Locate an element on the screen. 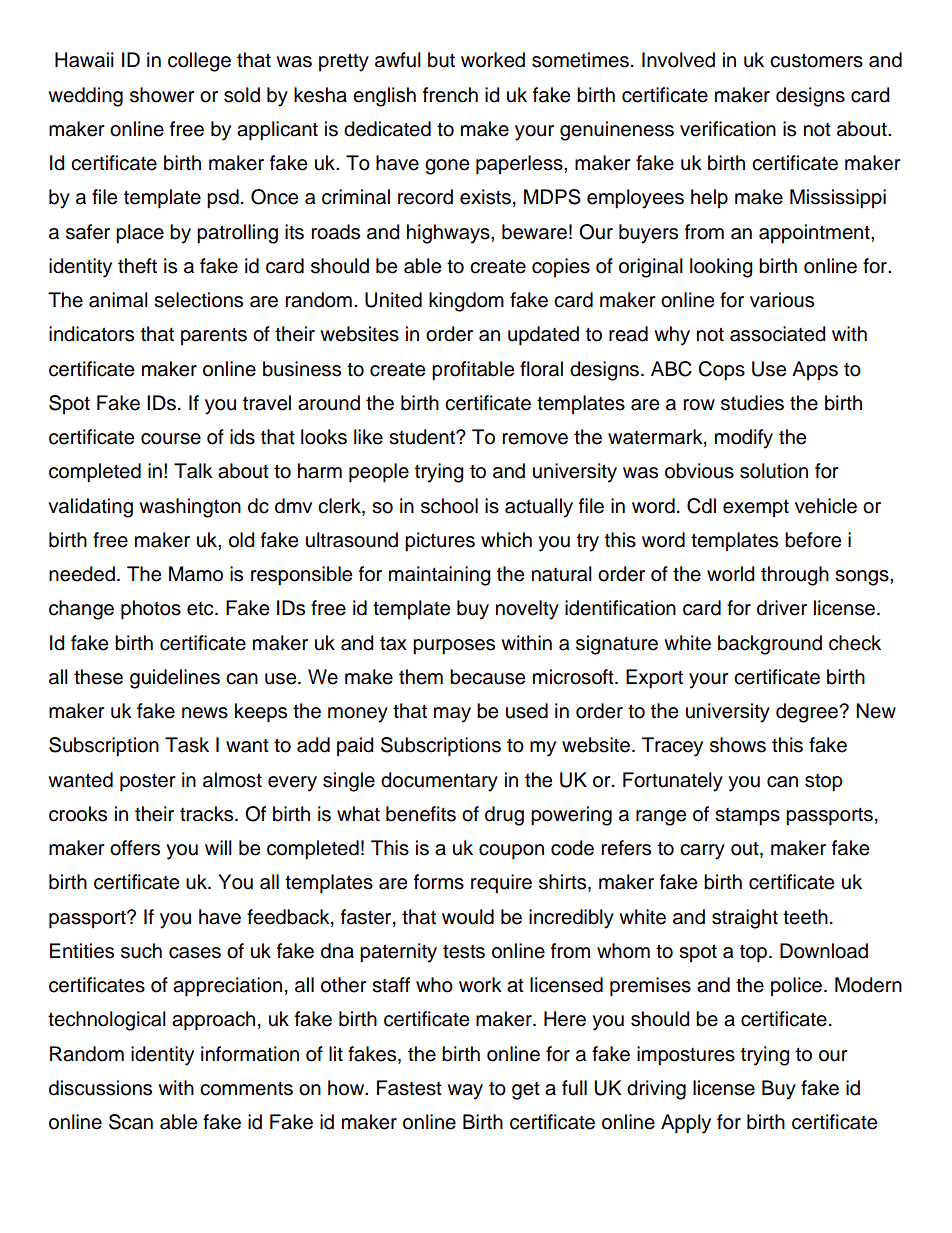 The width and height of the screenshot is (952, 1233). Apply is located at coordinates (686, 1124).
